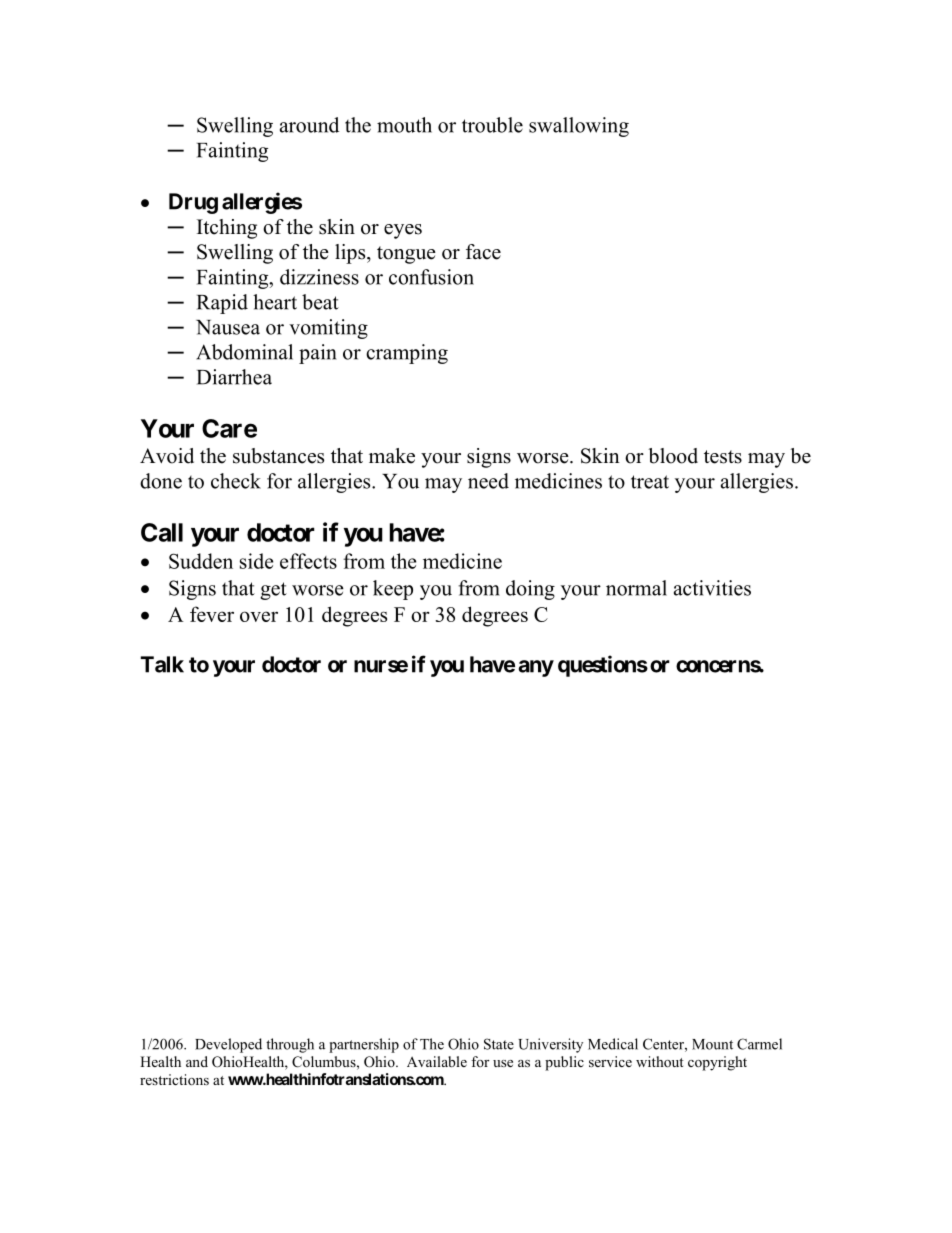 This screenshot has width=952, height=1233. What do you see at coordinates (212, 614) in the screenshot?
I see `fever` at bounding box center [212, 614].
